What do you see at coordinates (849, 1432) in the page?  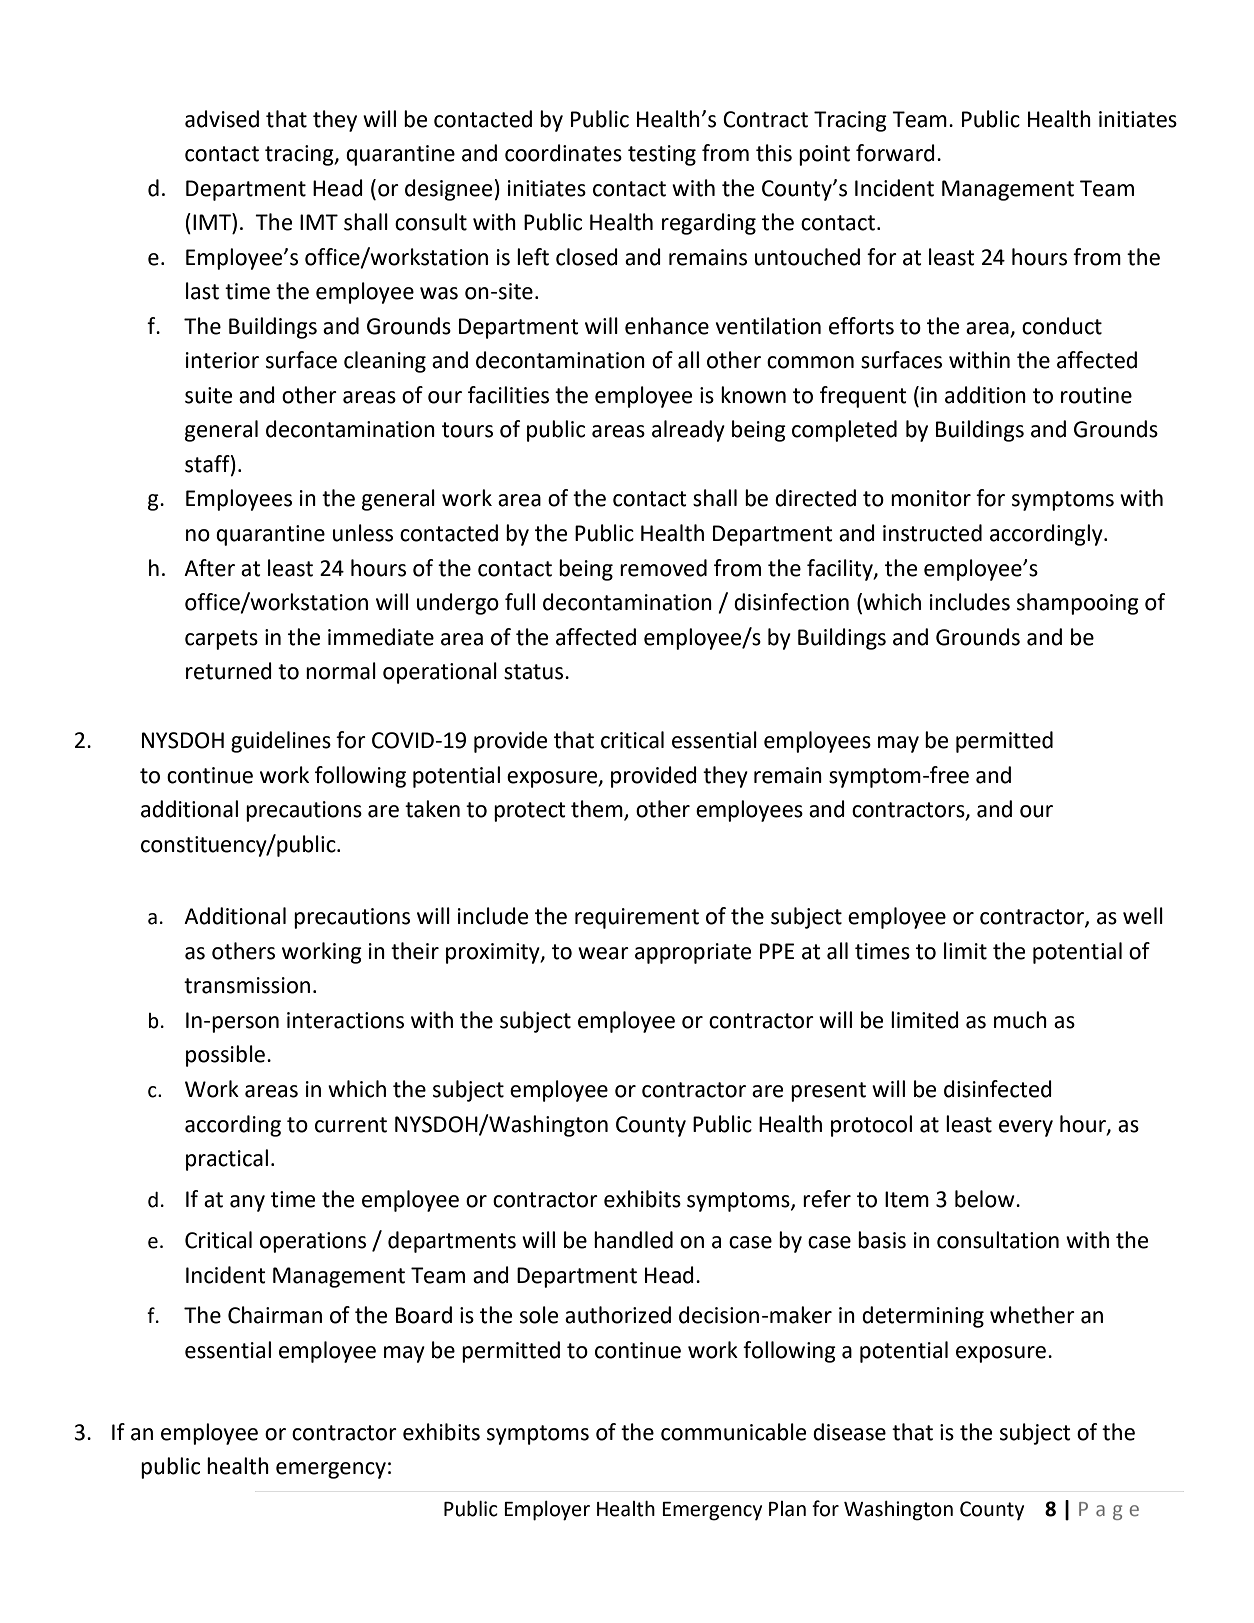 I see `disease` at bounding box center [849, 1432].
